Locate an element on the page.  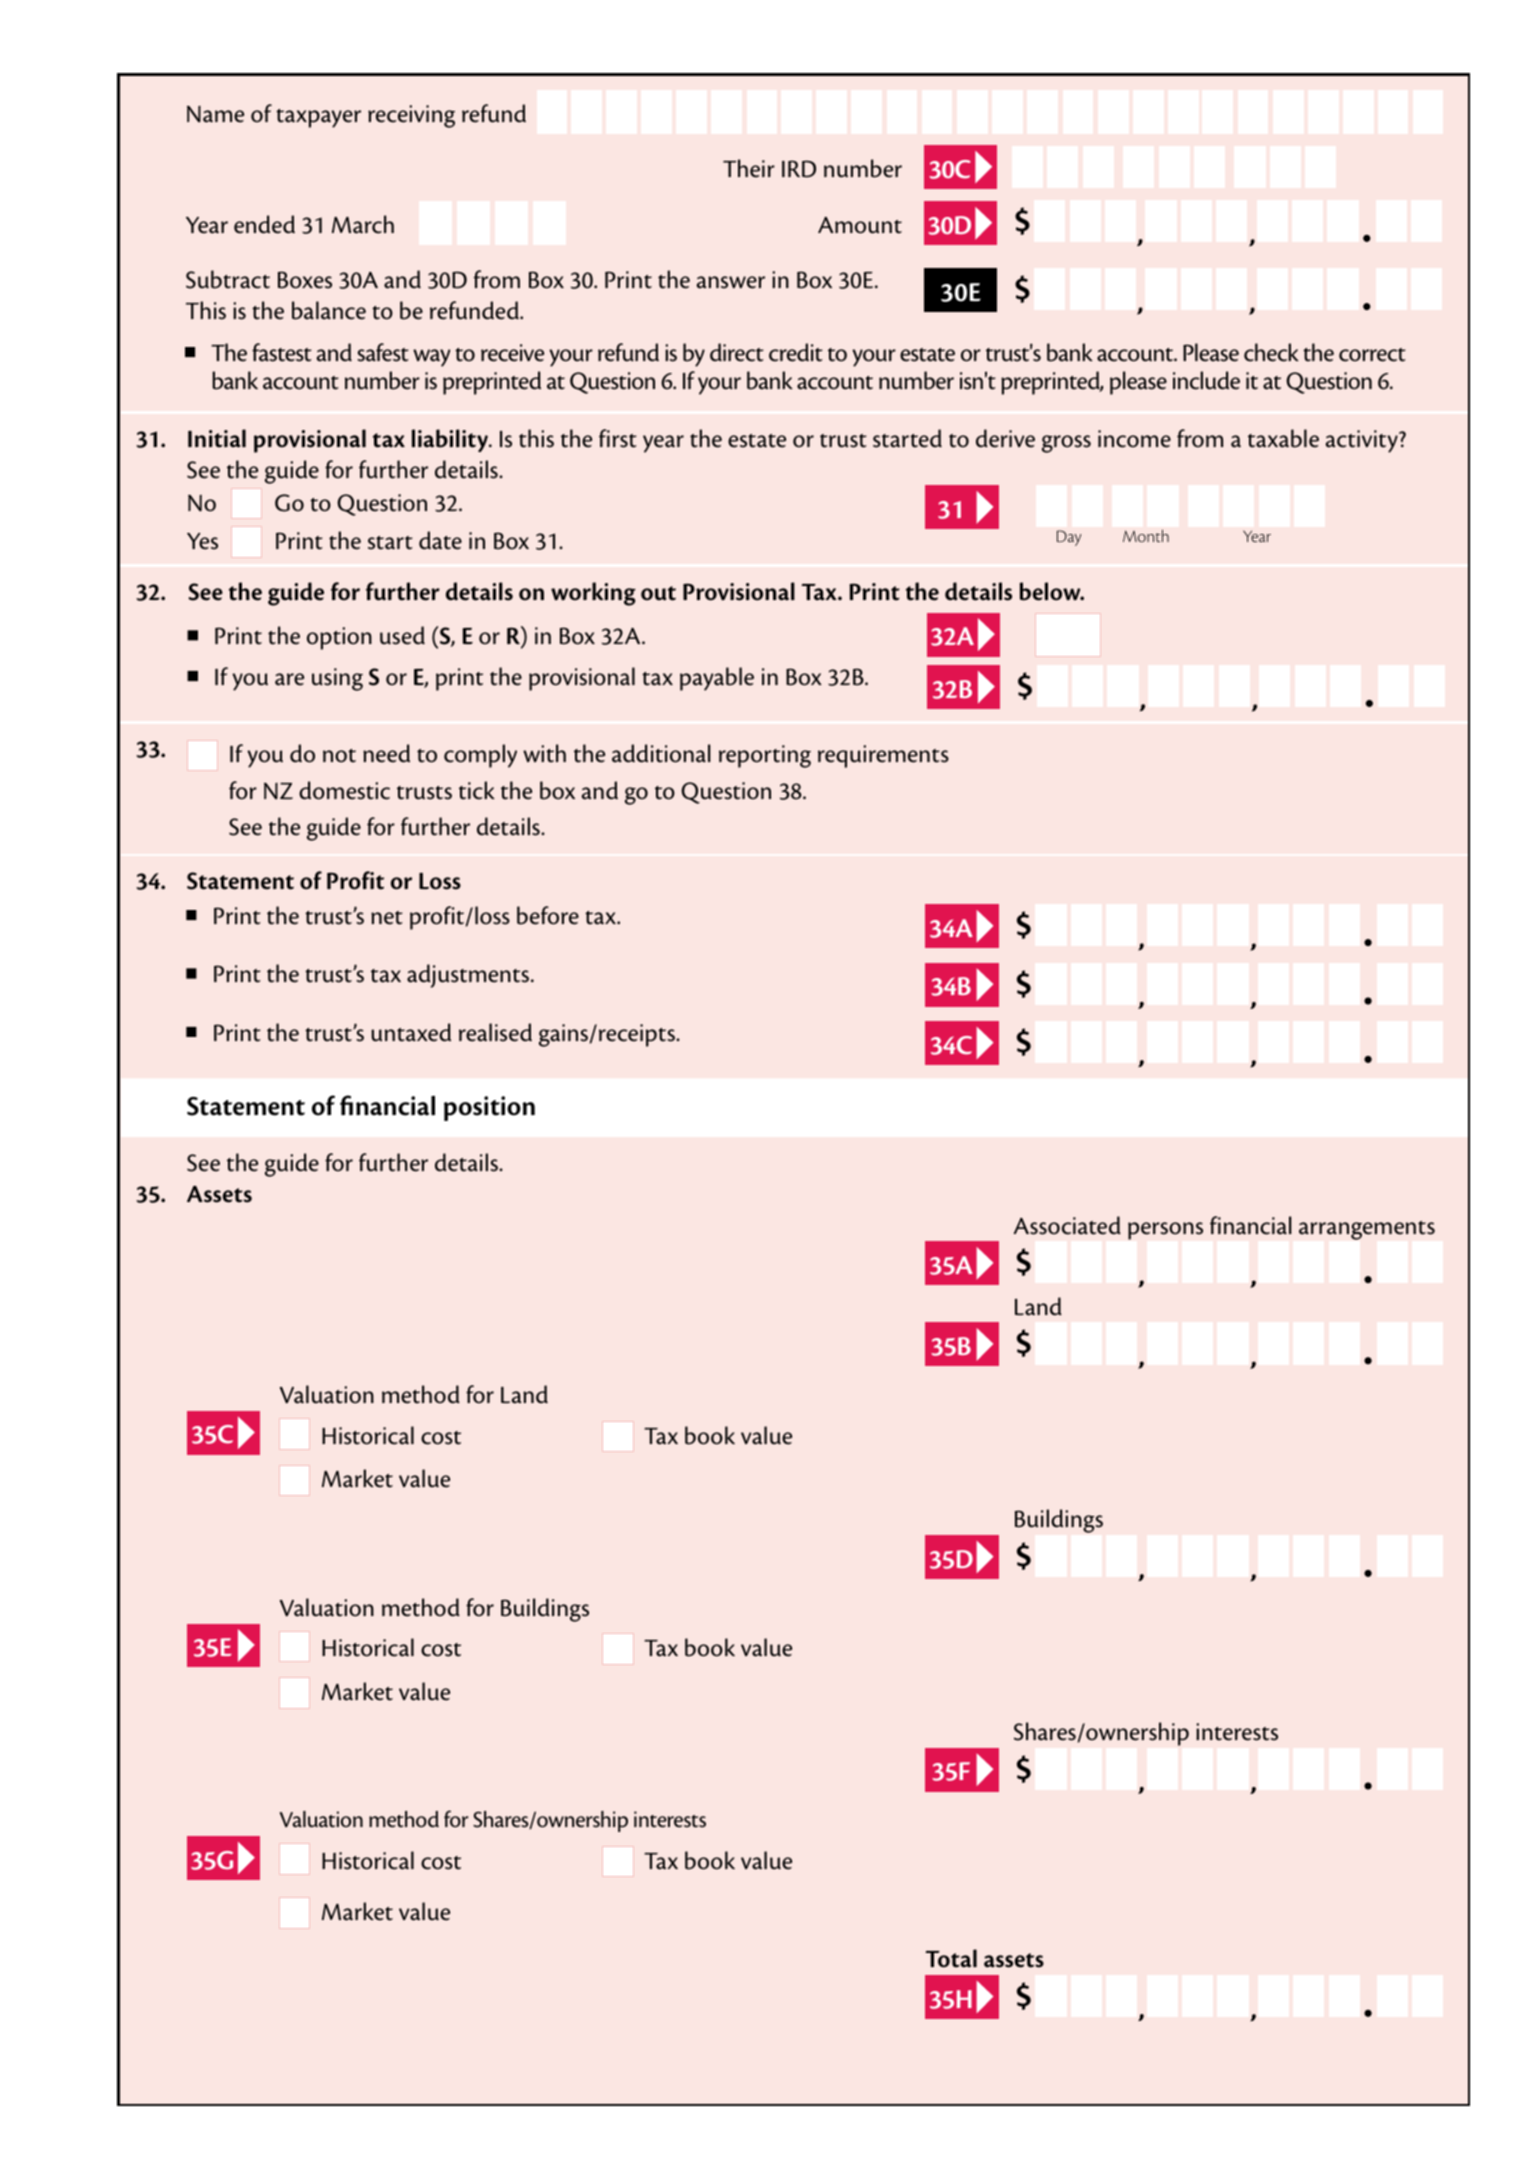
IRD is located at coordinates (799, 169).
